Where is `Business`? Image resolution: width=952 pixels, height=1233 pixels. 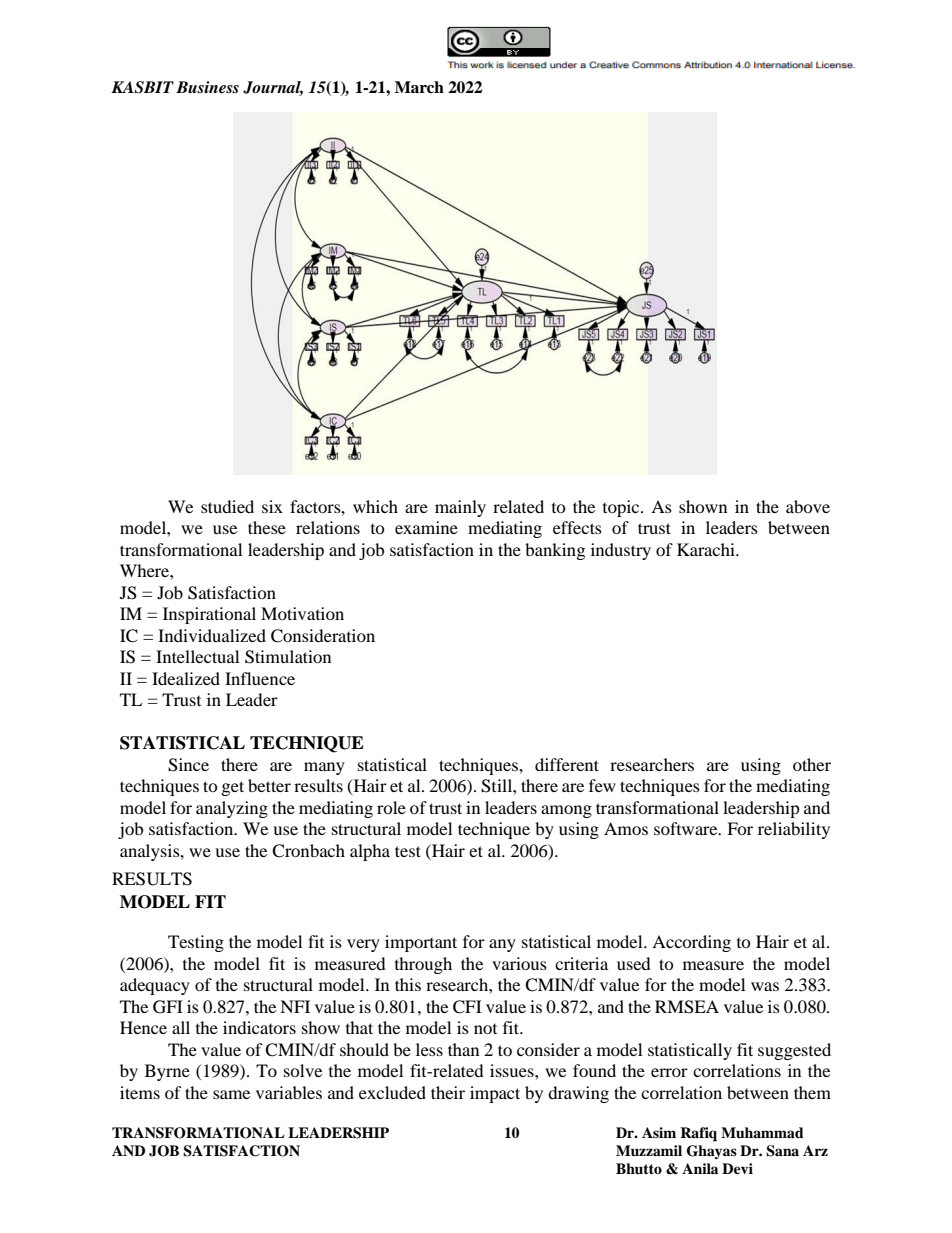
Business is located at coordinates (207, 87).
